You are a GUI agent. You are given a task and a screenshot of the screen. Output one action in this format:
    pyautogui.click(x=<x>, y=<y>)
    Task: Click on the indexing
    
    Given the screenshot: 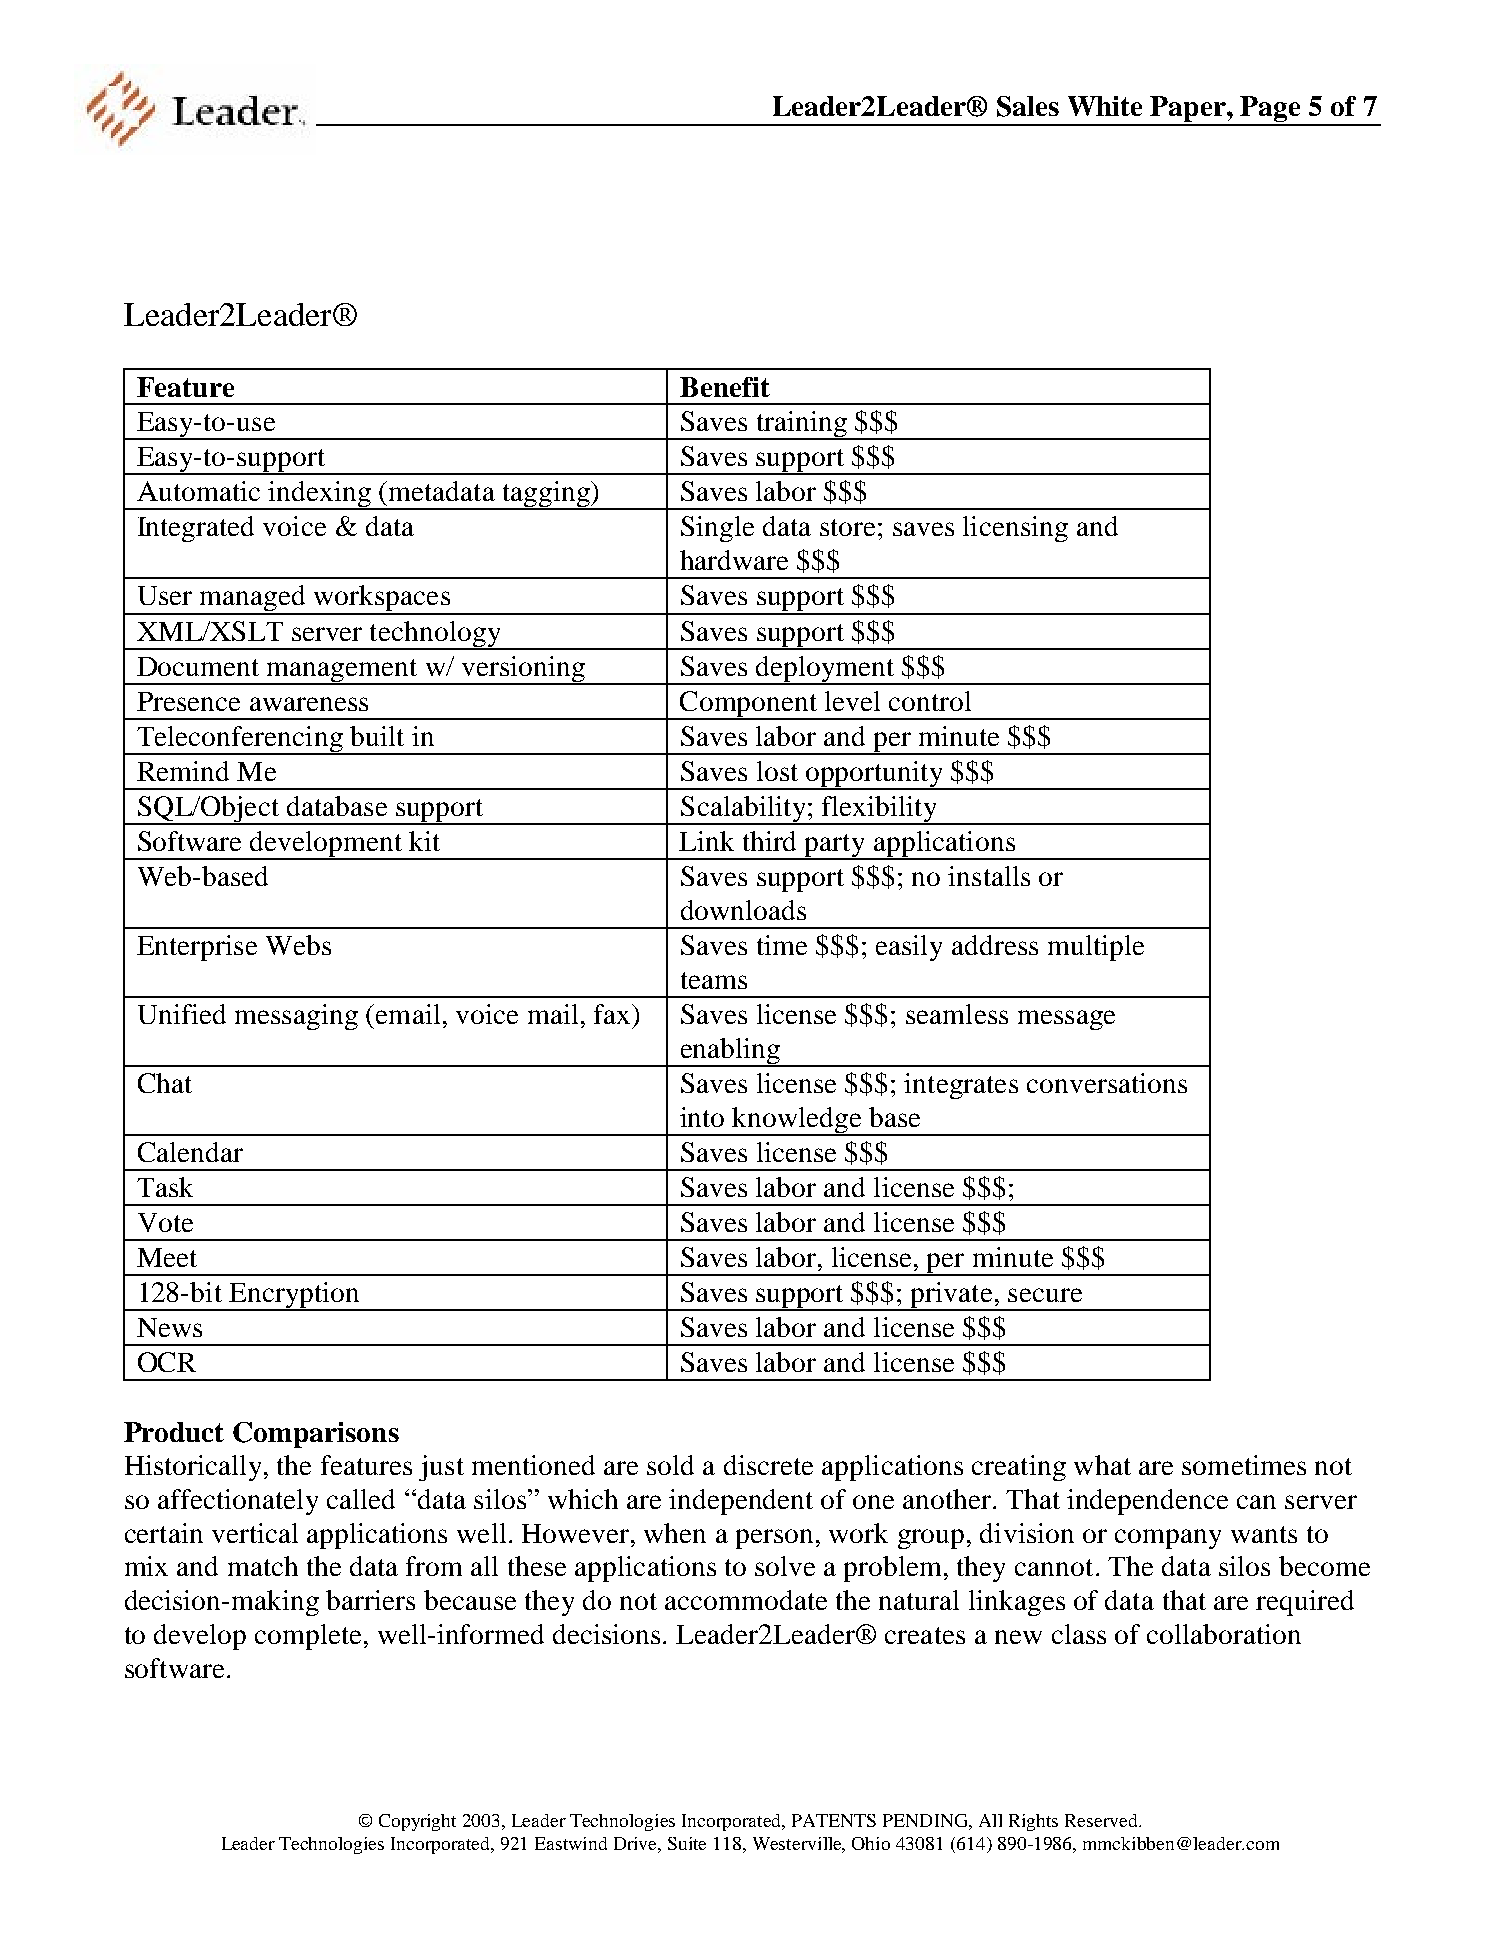 What is the action you would take?
    pyautogui.click(x=319, y=495)
